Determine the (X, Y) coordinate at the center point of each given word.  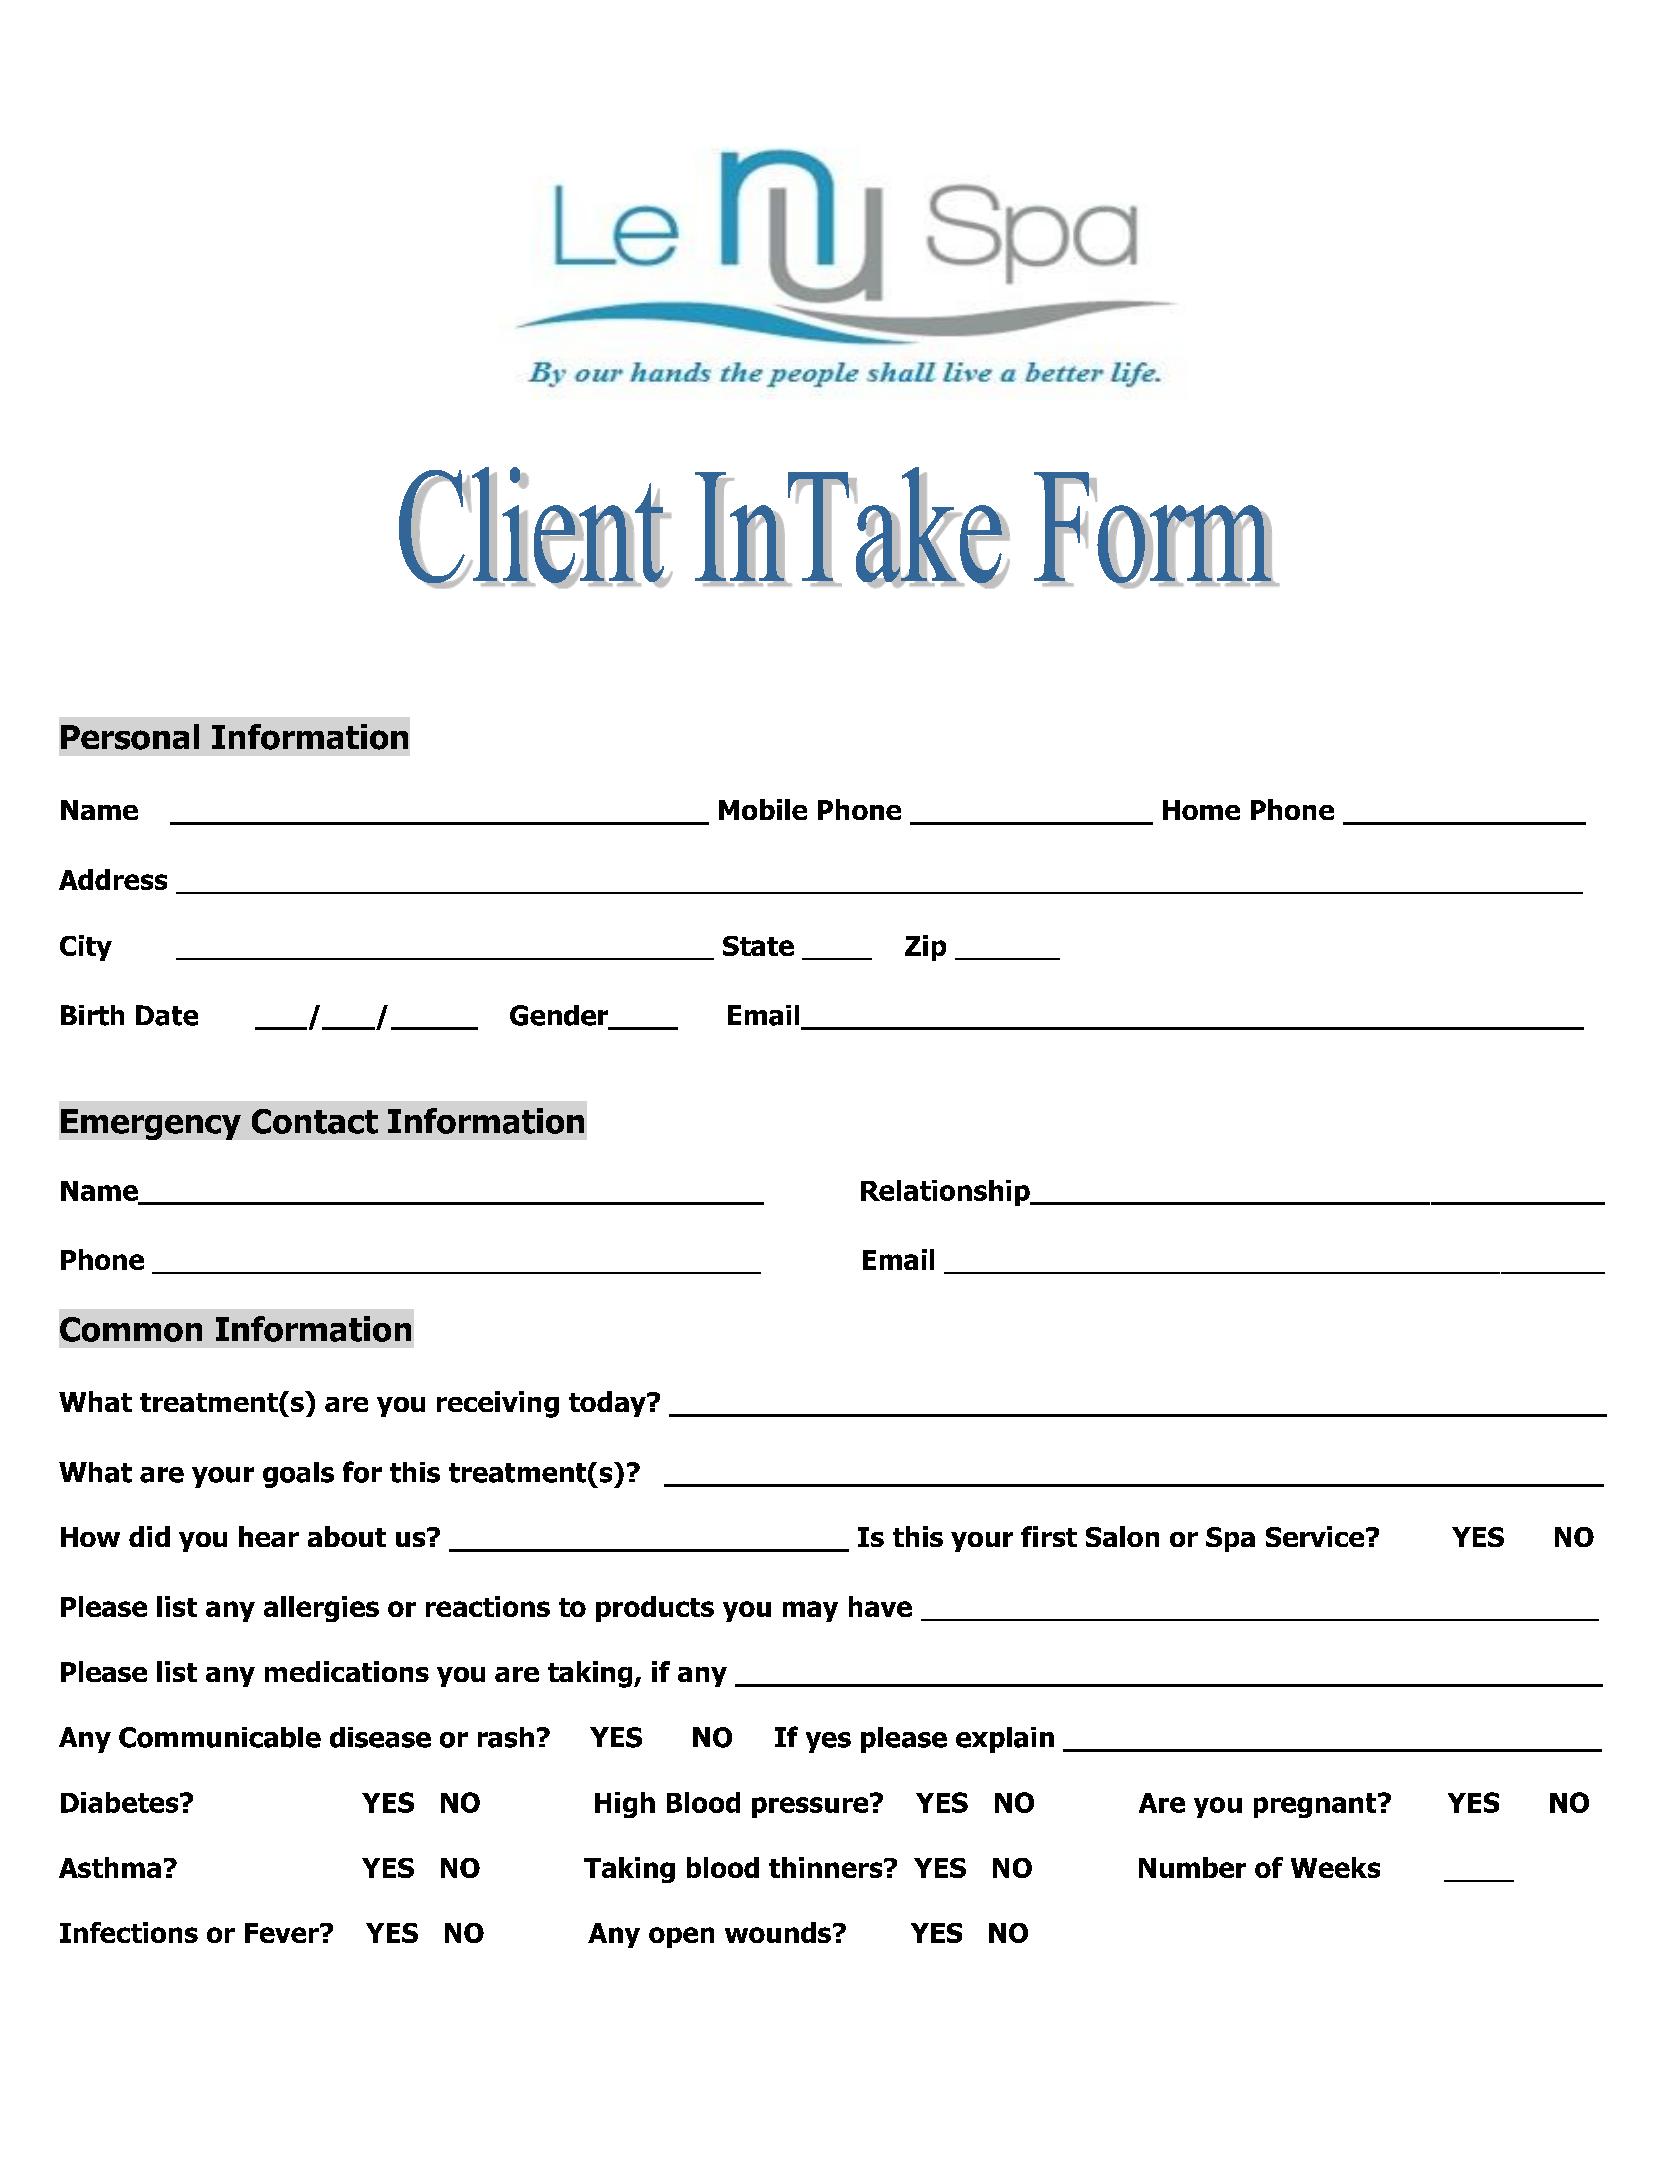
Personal (130, 737)
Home (1201, 810)
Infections (129, 1932)
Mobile (763, 809)
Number (1192, 1867)
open (681, 1937)
